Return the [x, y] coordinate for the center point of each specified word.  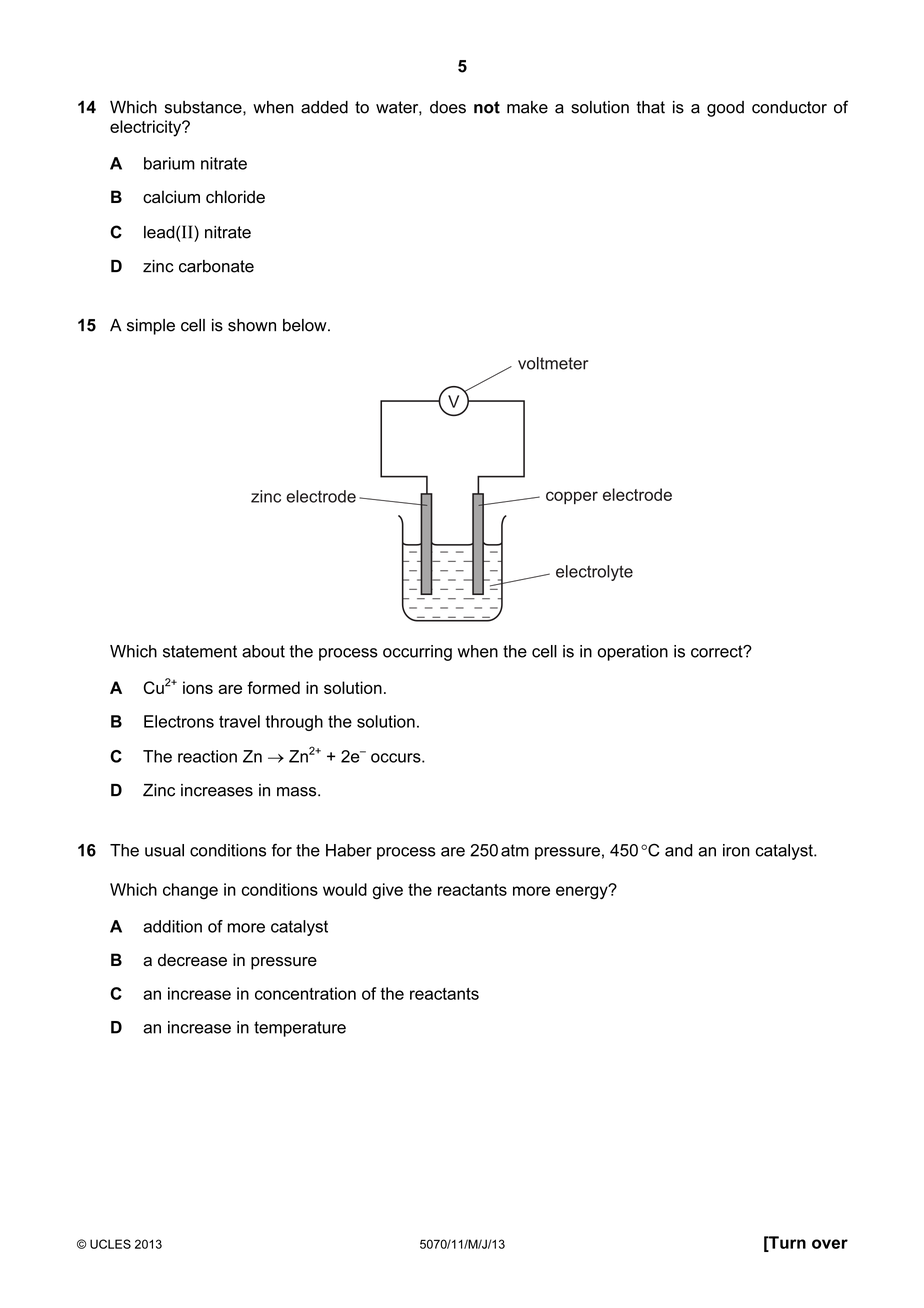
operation [633, 653]
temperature [300, 1029]
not [487, 107]
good [725, 109]
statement [200, 651]
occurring [417, 653]
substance [204, 107]
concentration [305, 993]
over [830, 1244]
